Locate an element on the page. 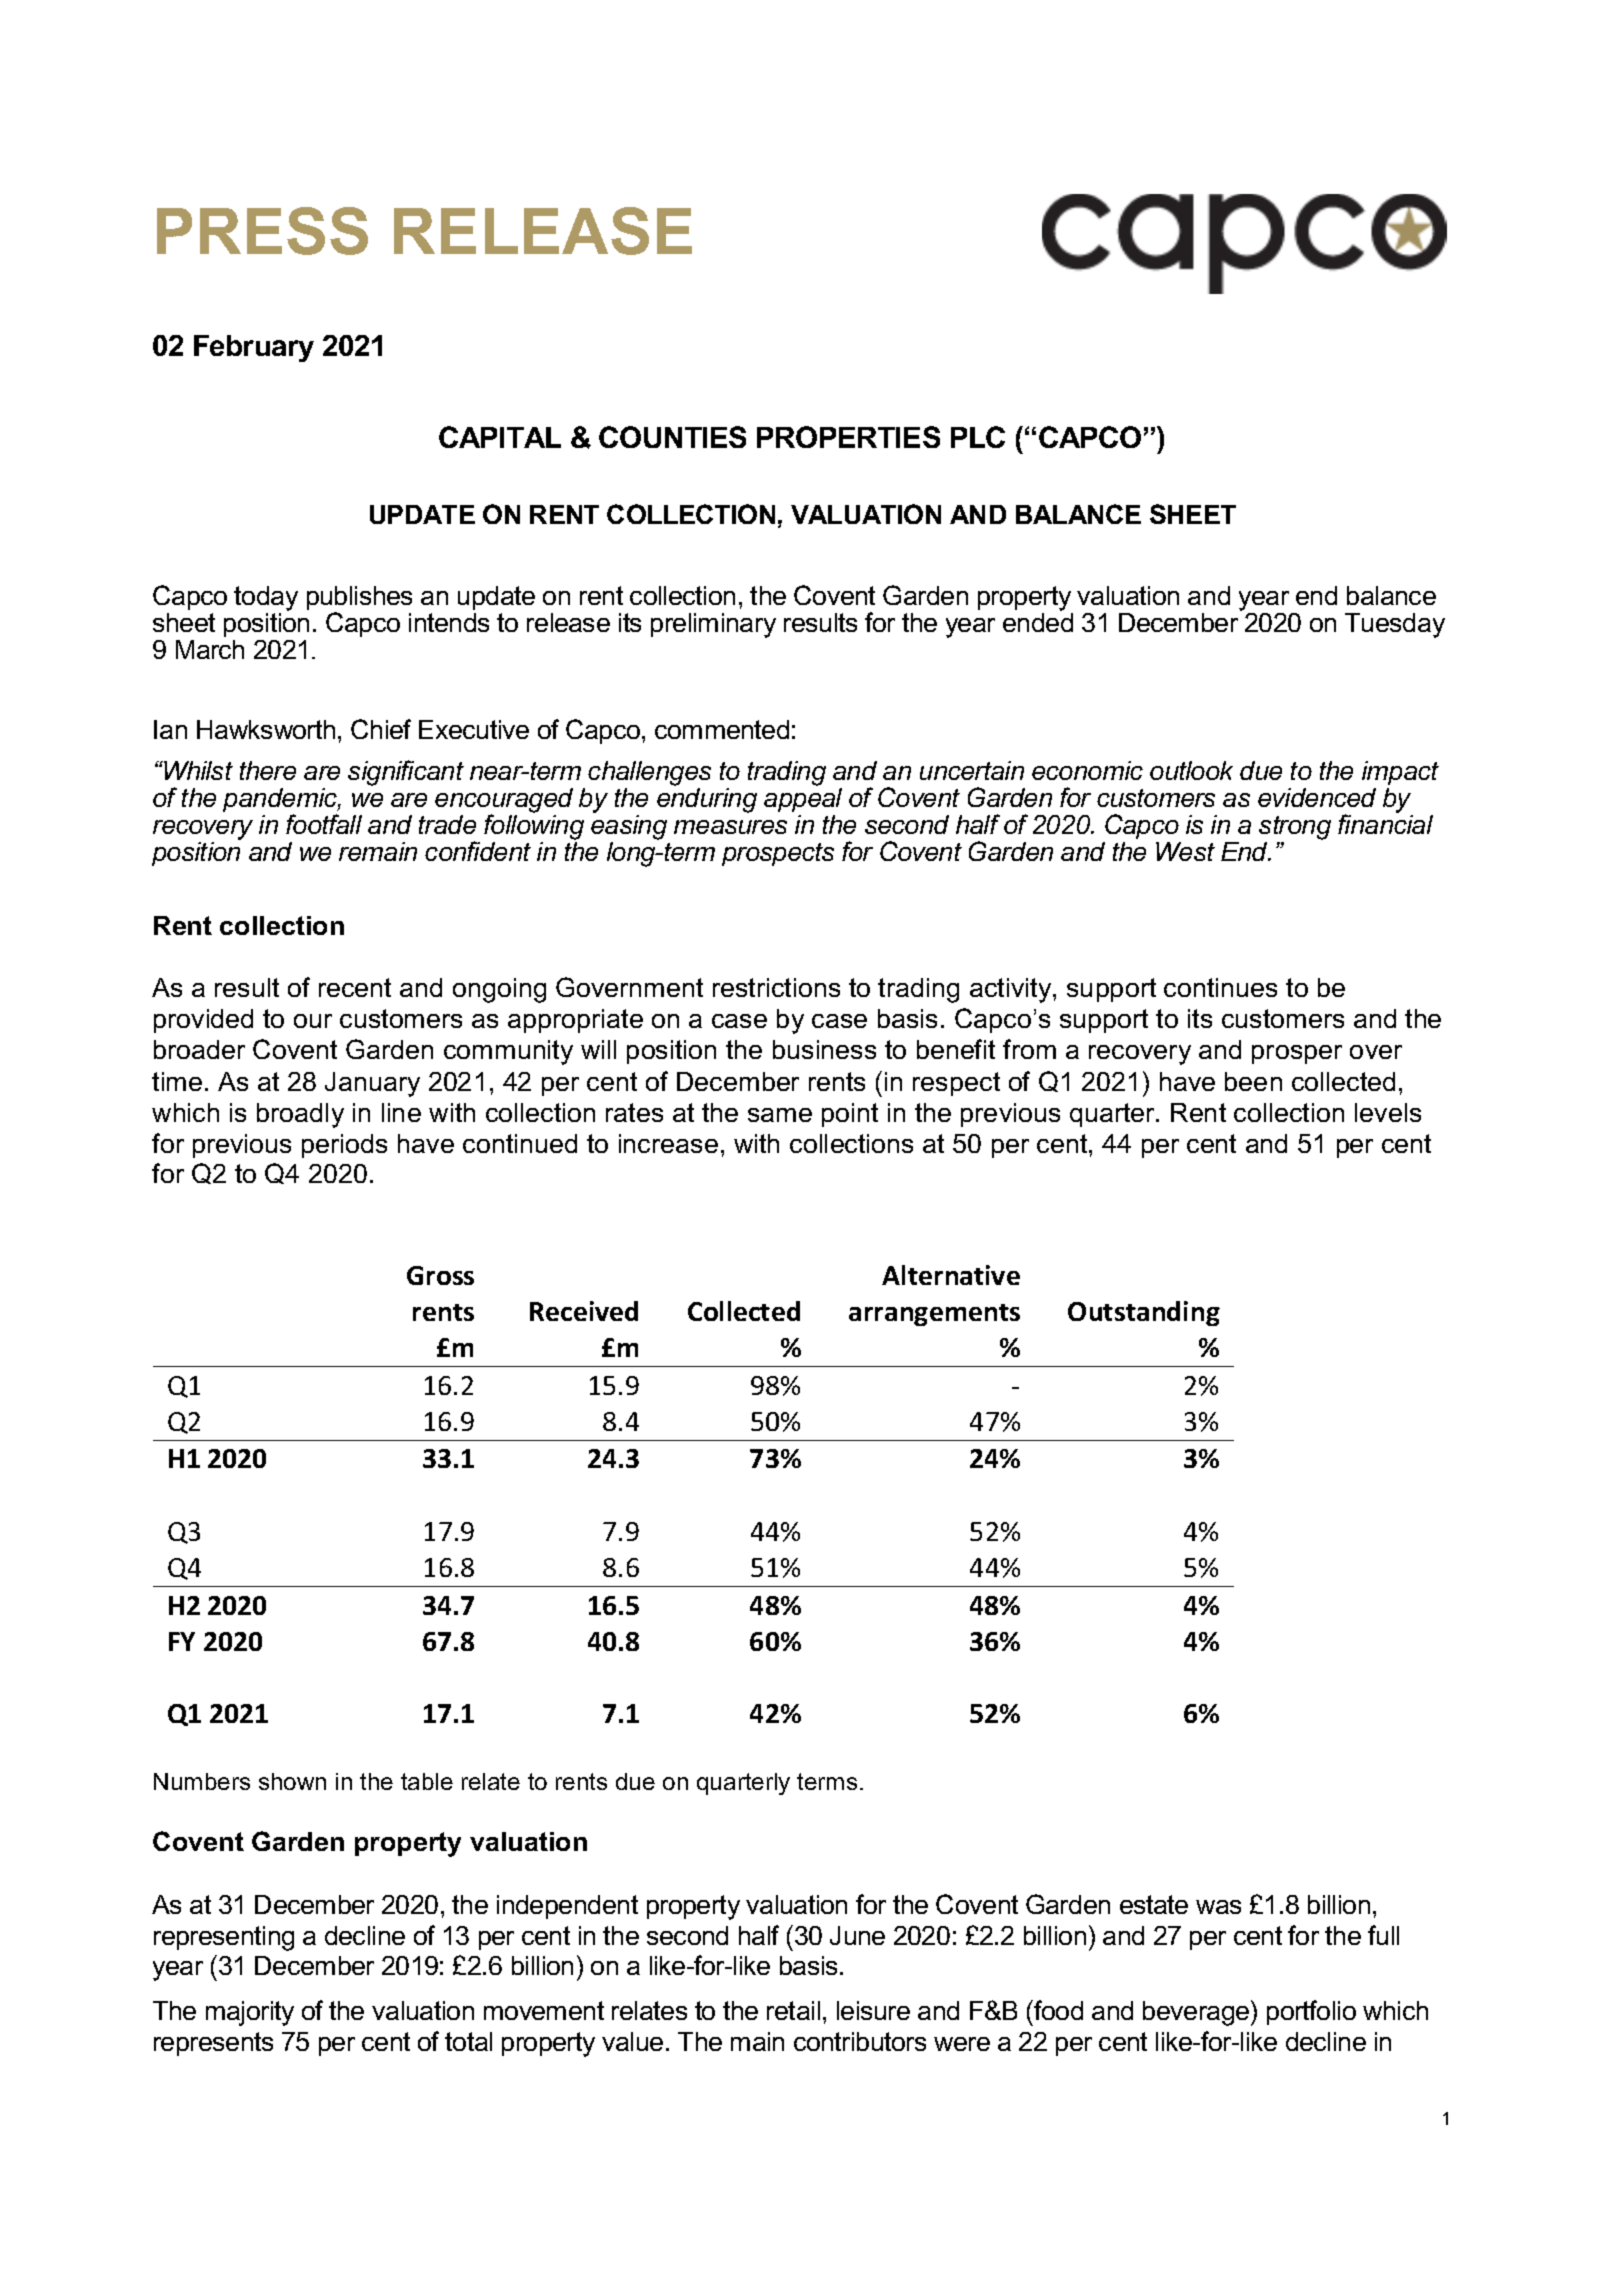  Gross is located at coordinates (440, 1275).
